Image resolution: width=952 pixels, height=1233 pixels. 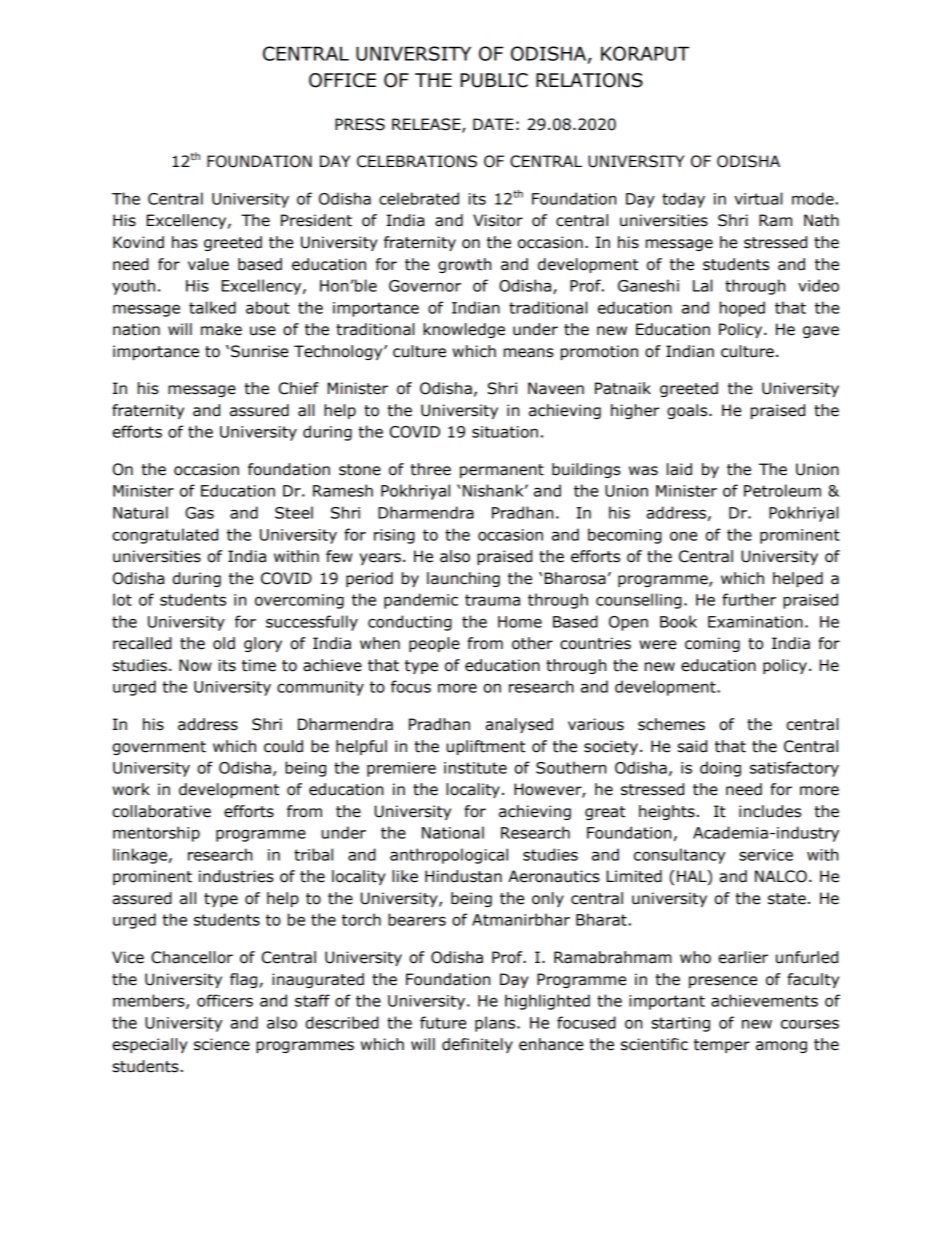 I want to click on goals, so click(x=688, y=411).
